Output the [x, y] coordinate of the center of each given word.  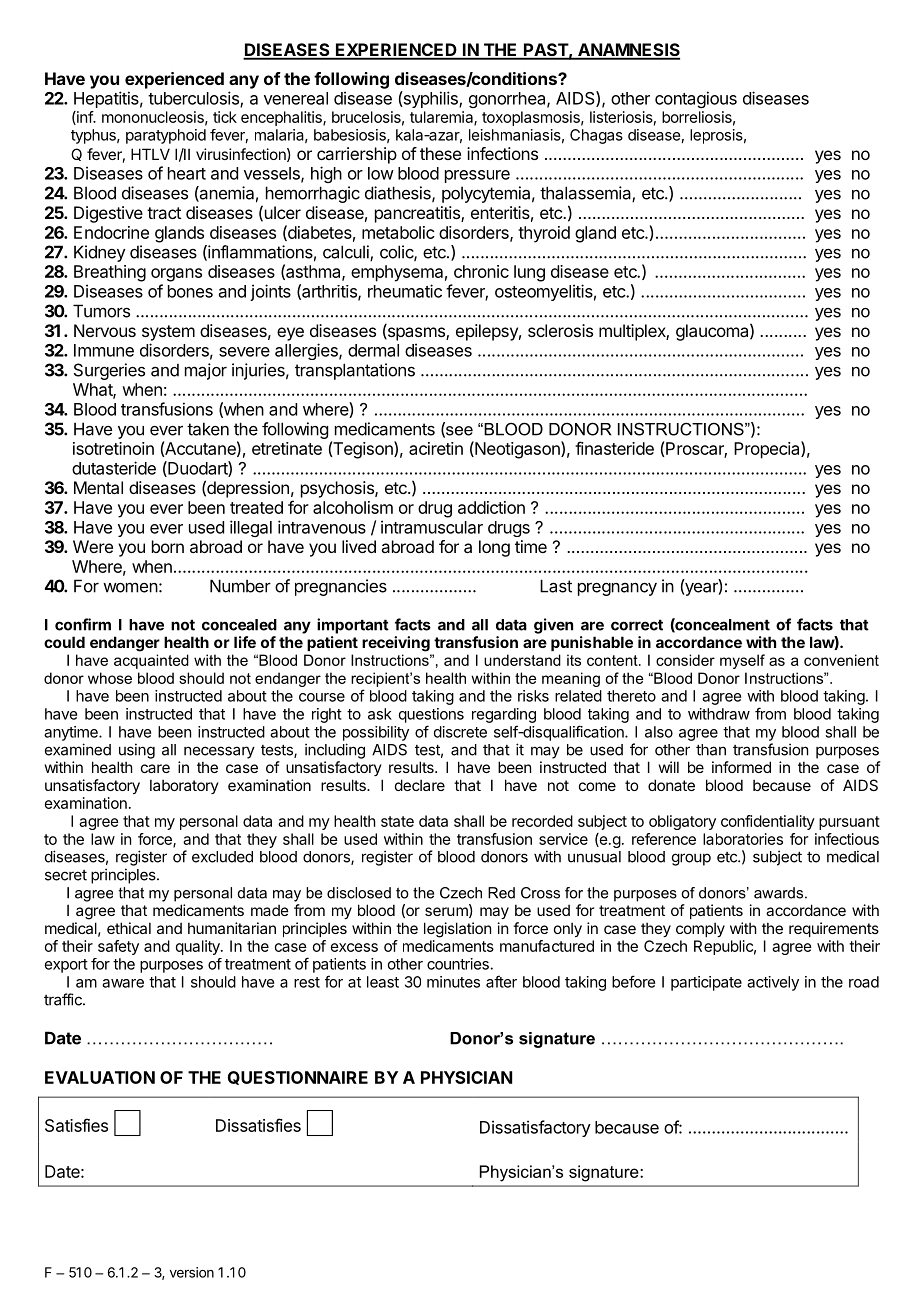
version [192, 1272]
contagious [696, 99]
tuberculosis [194, 99]
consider [685, 660]
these [440, 153]
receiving [396, 644]
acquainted [151, 661]
